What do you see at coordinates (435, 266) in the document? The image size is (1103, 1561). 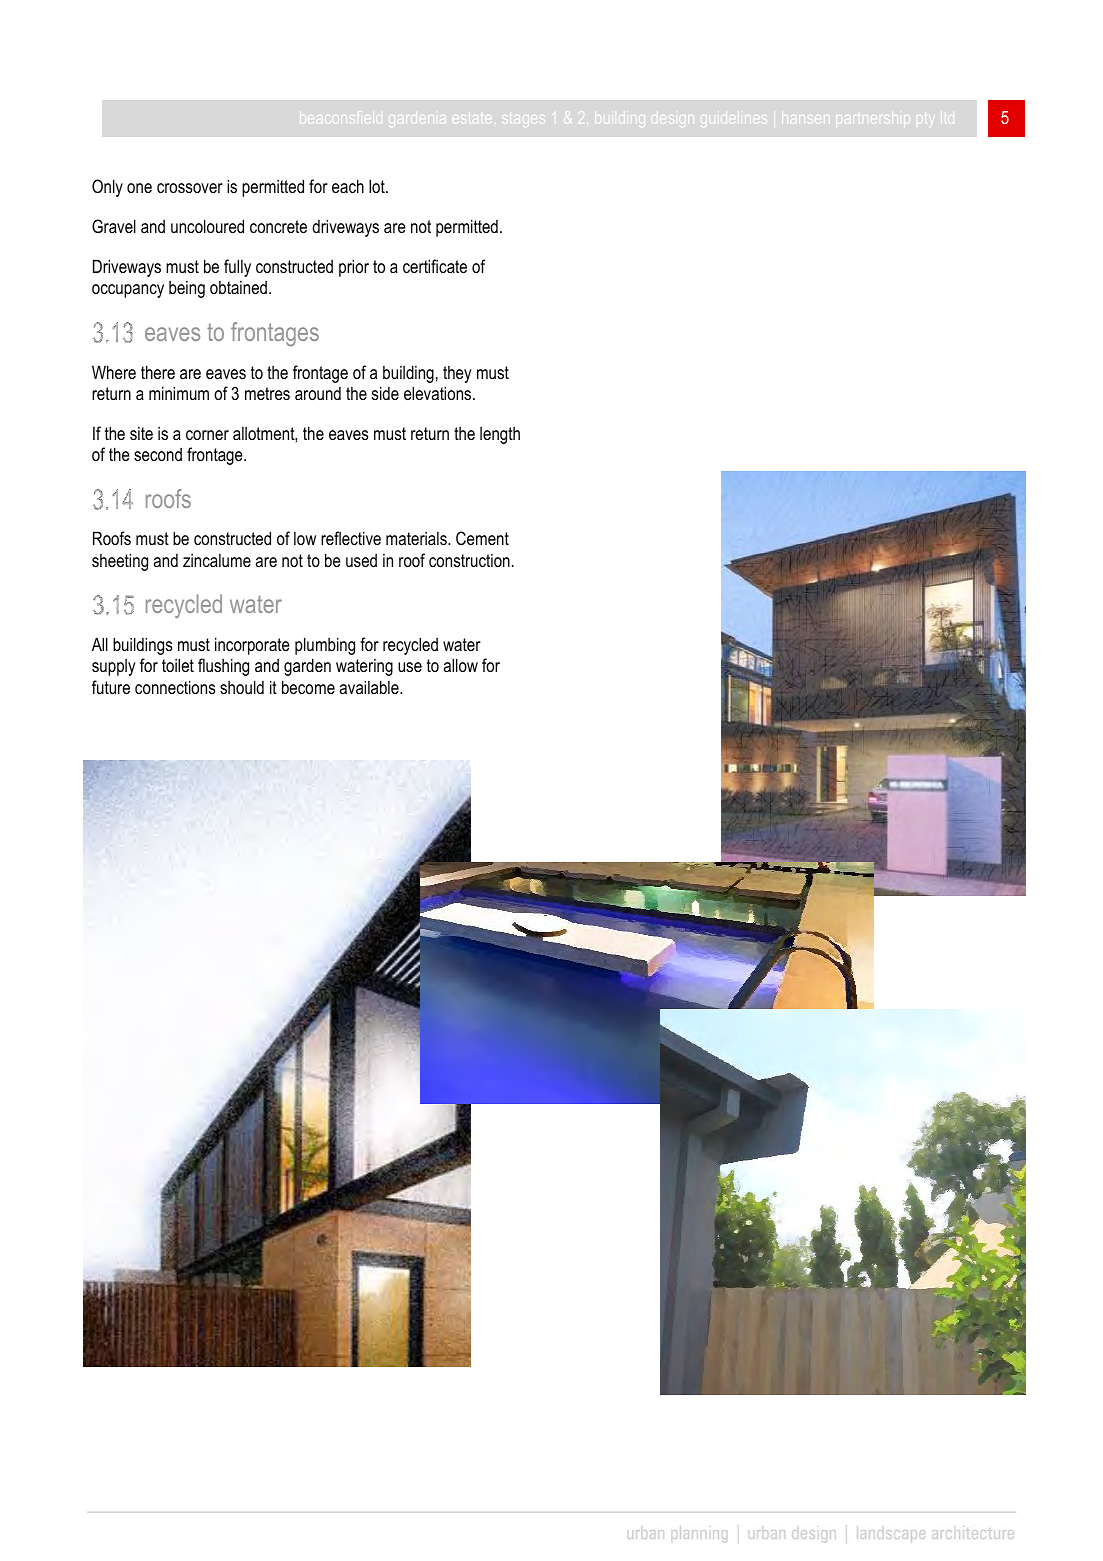 I see `certificate` at bounding box center [435, 266].
